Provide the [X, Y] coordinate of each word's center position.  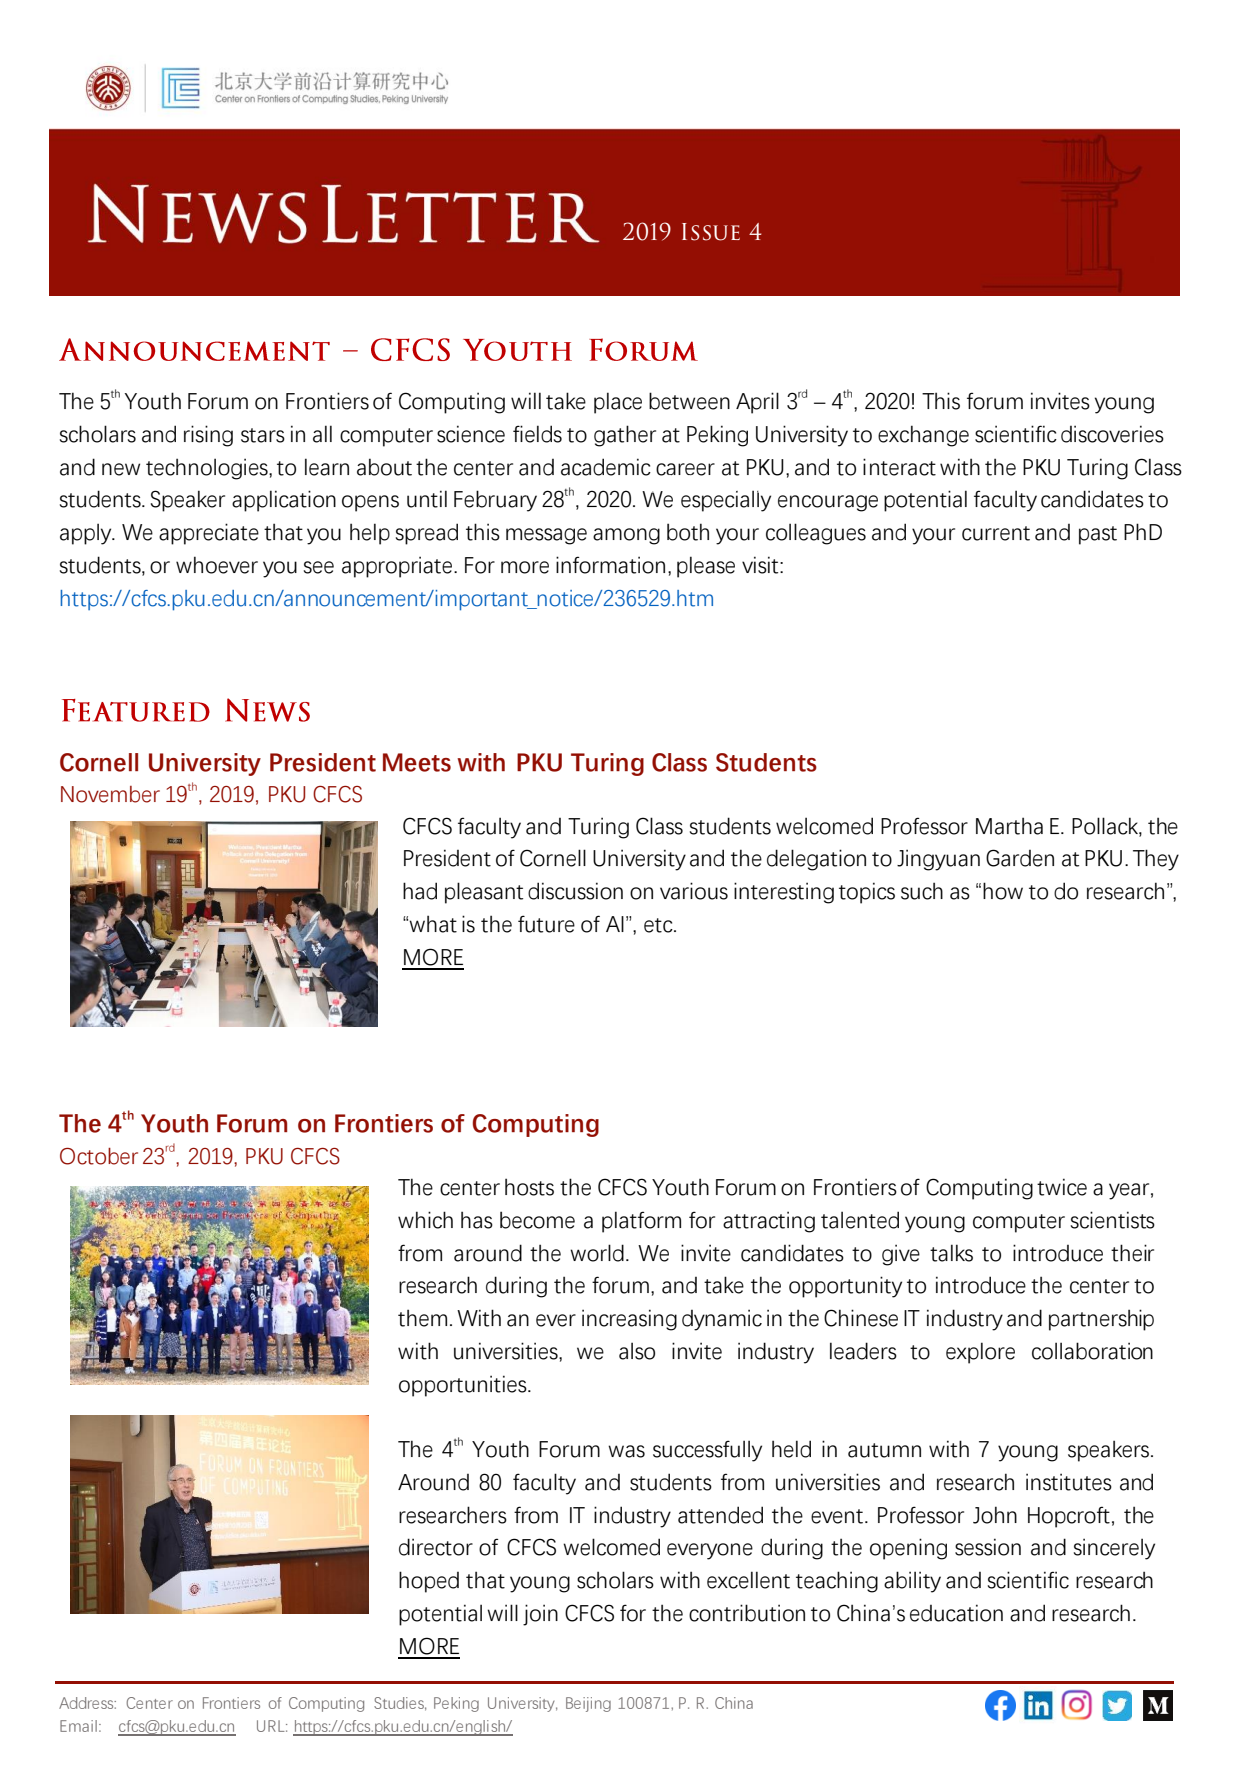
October [99, 1156]
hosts [529, 1187]
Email [78, 1726]
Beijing [588, 1704]
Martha [1009, 826]
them [422, 1318]
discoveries [1112, 434]
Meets [417, 762]
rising [208, 436]
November [110, 794]
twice [1062, 1187]
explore [980, 1353]
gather [625, 436]
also [637, 1351]
